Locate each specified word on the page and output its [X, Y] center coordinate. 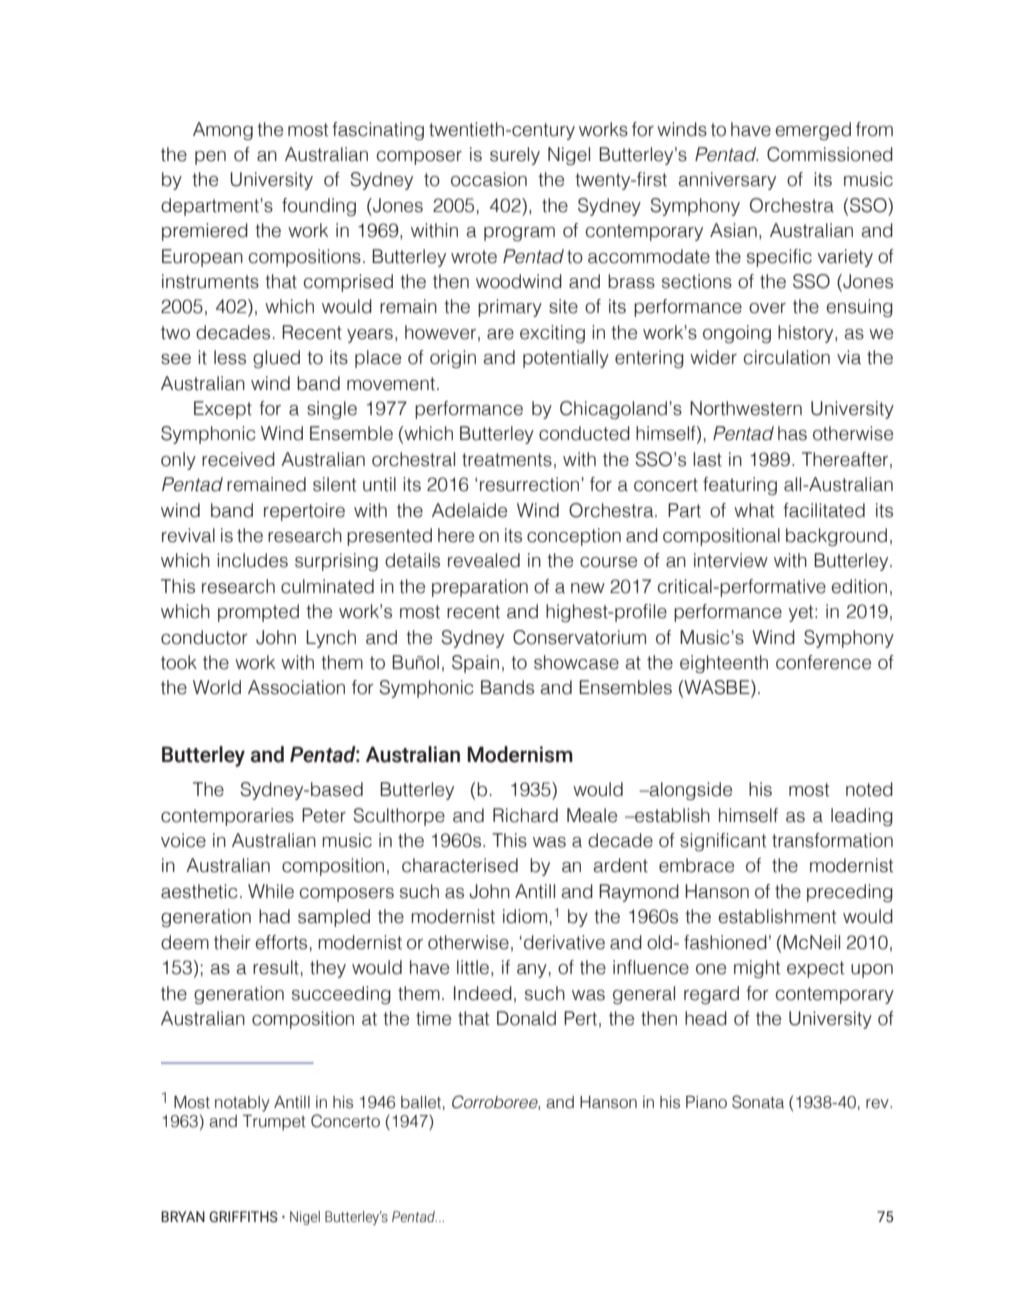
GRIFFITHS [243, 1217]
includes [252, 560]
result [276, 967]
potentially [566, 359]
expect [815, 969]
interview [731, 560]
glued [276, 359]
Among [223, 131]
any [532, 971]
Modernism [520, 754]
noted [869, 789]
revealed [484, 560]
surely [515, 156]
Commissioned [830, 154]
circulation [787, 357]
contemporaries [227, 817]
